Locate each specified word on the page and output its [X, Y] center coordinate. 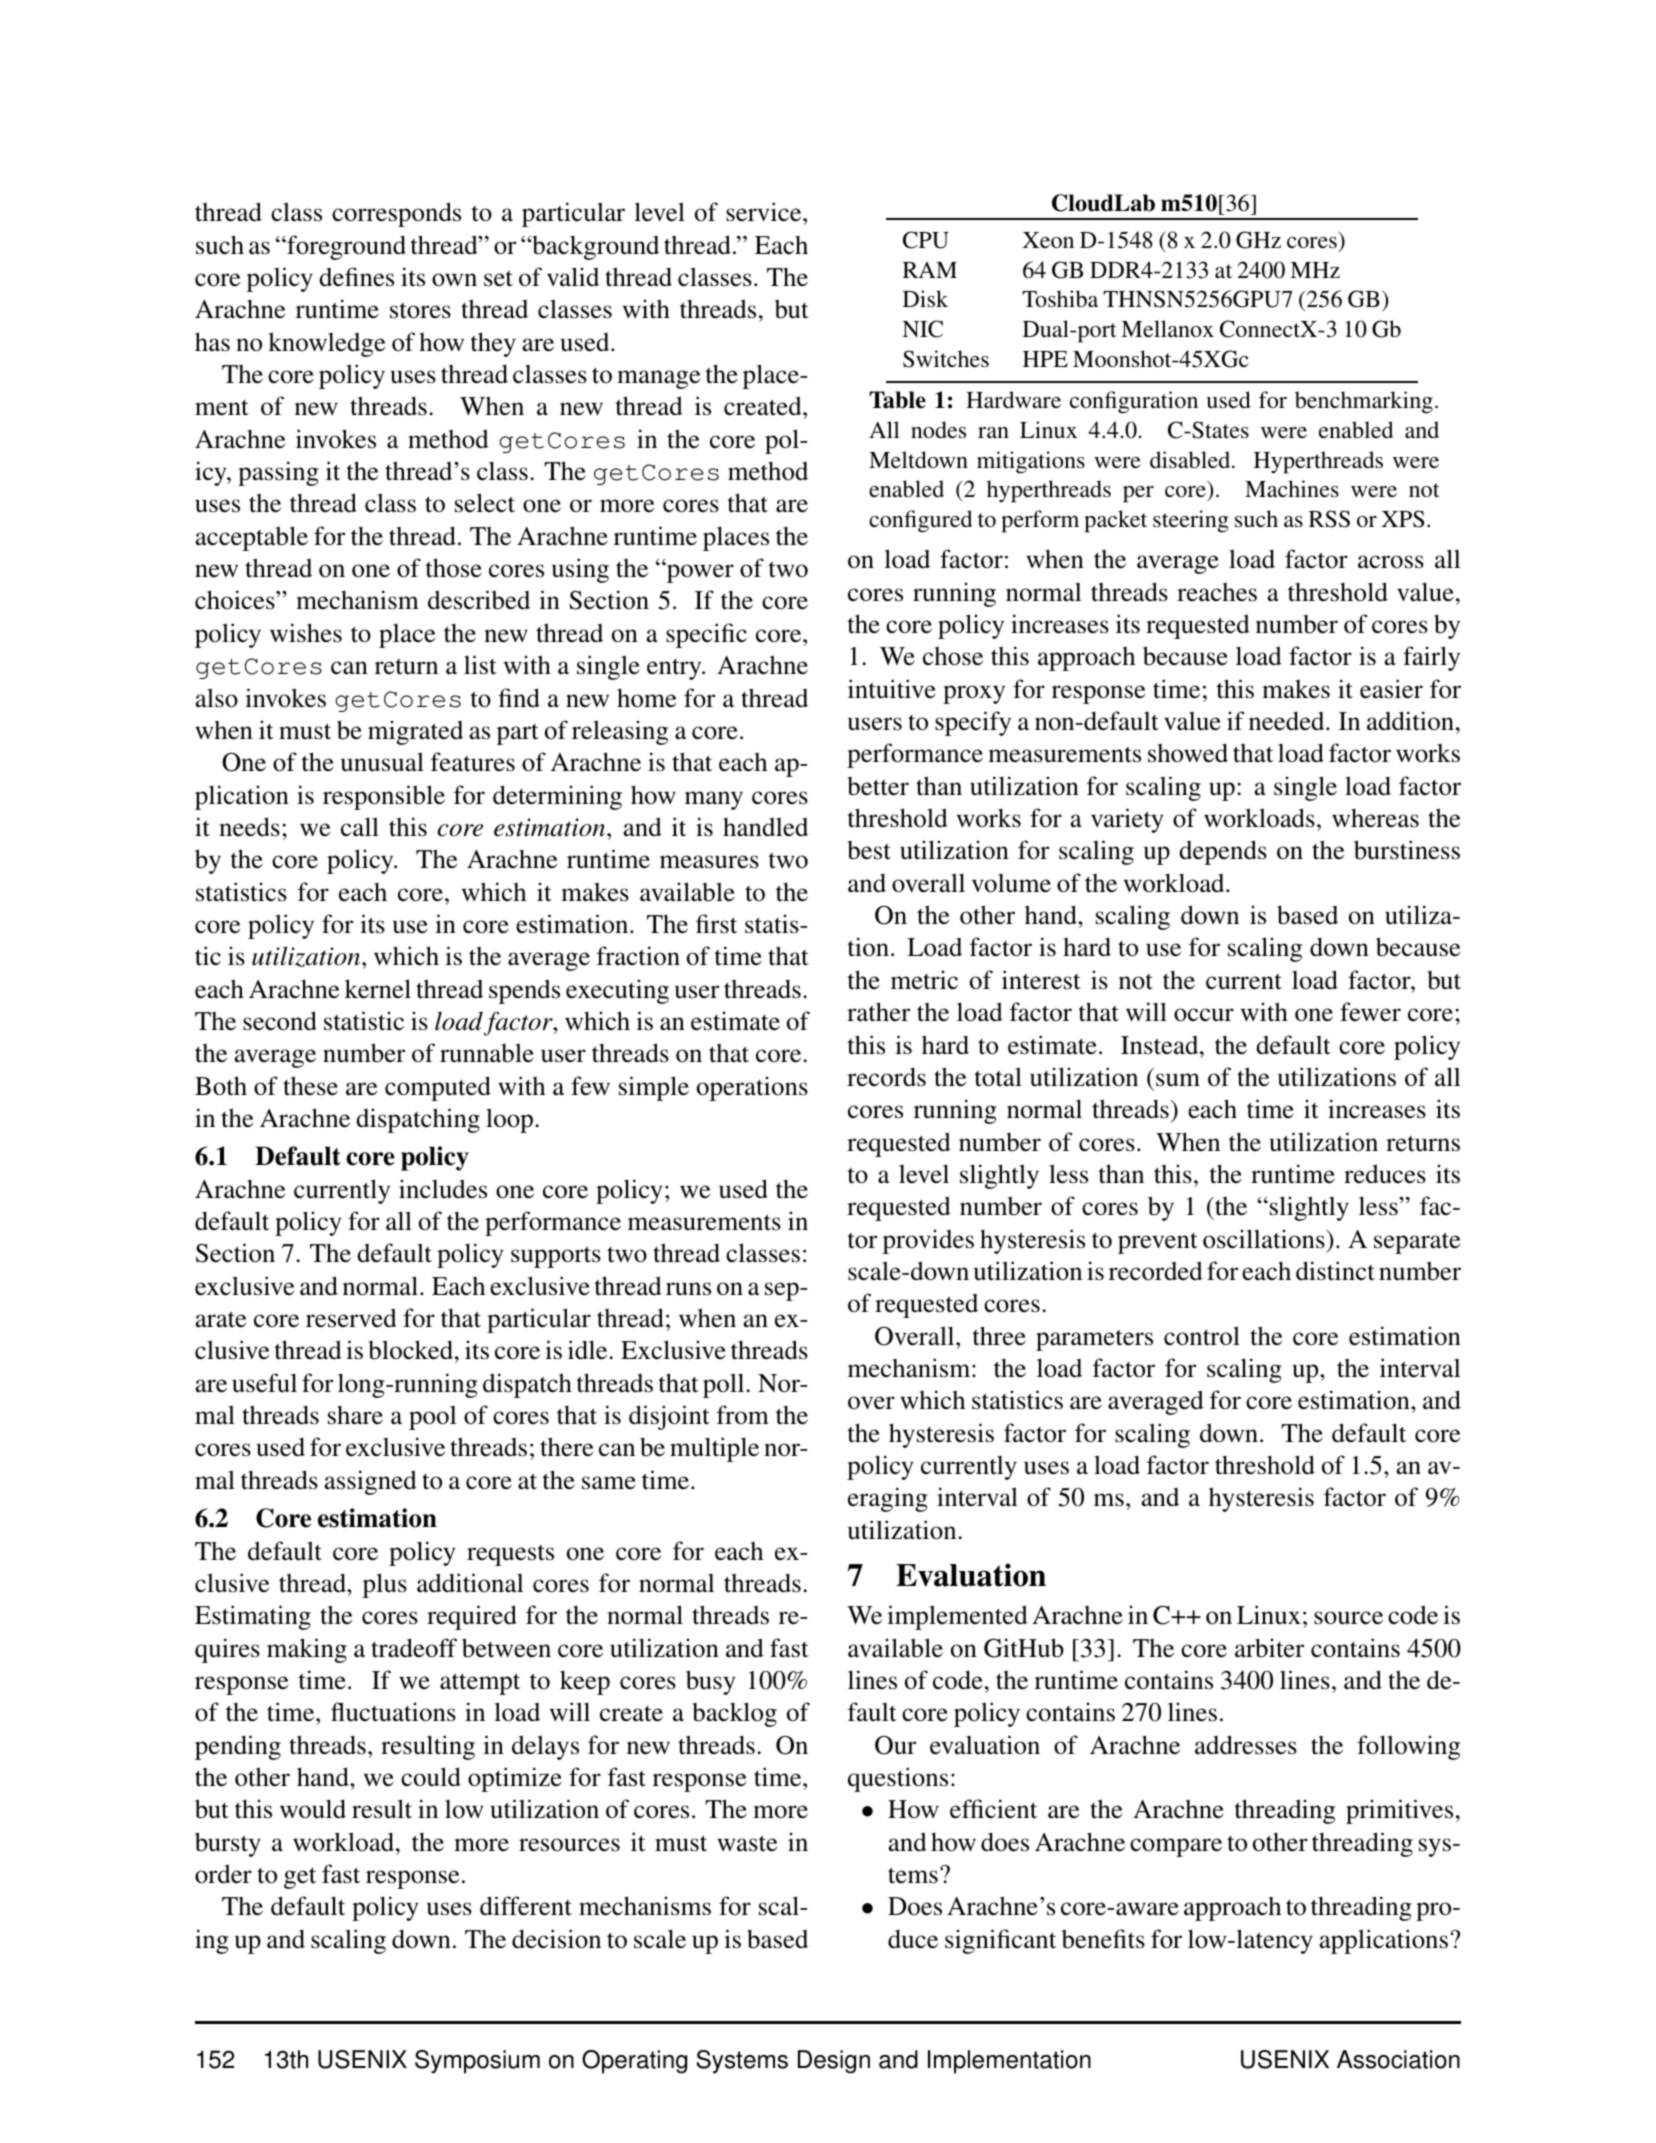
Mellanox [1167, 328]
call [360, 826]
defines [356, 277]
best [869, 850]
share [355, 1415]
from [743, 1415]
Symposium [477, 2062]
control [1202, 1336]
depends [1223, 852]
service [765, 212]
